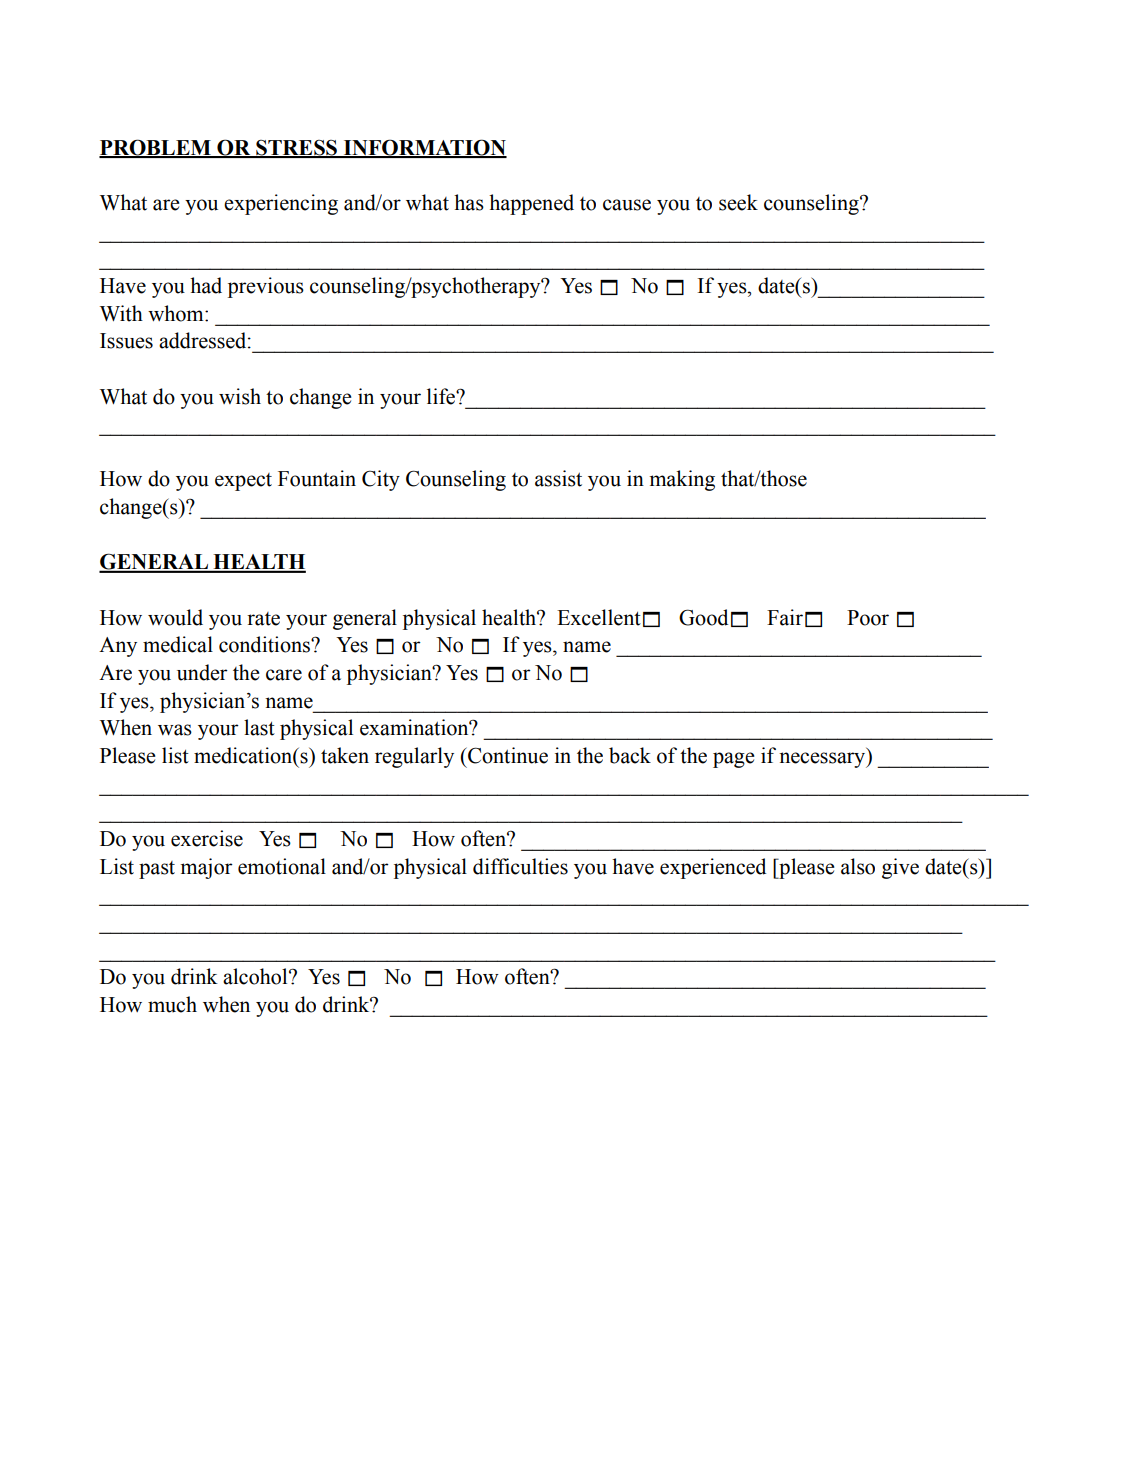  I want to click on difficulties, so click(520, 866).
